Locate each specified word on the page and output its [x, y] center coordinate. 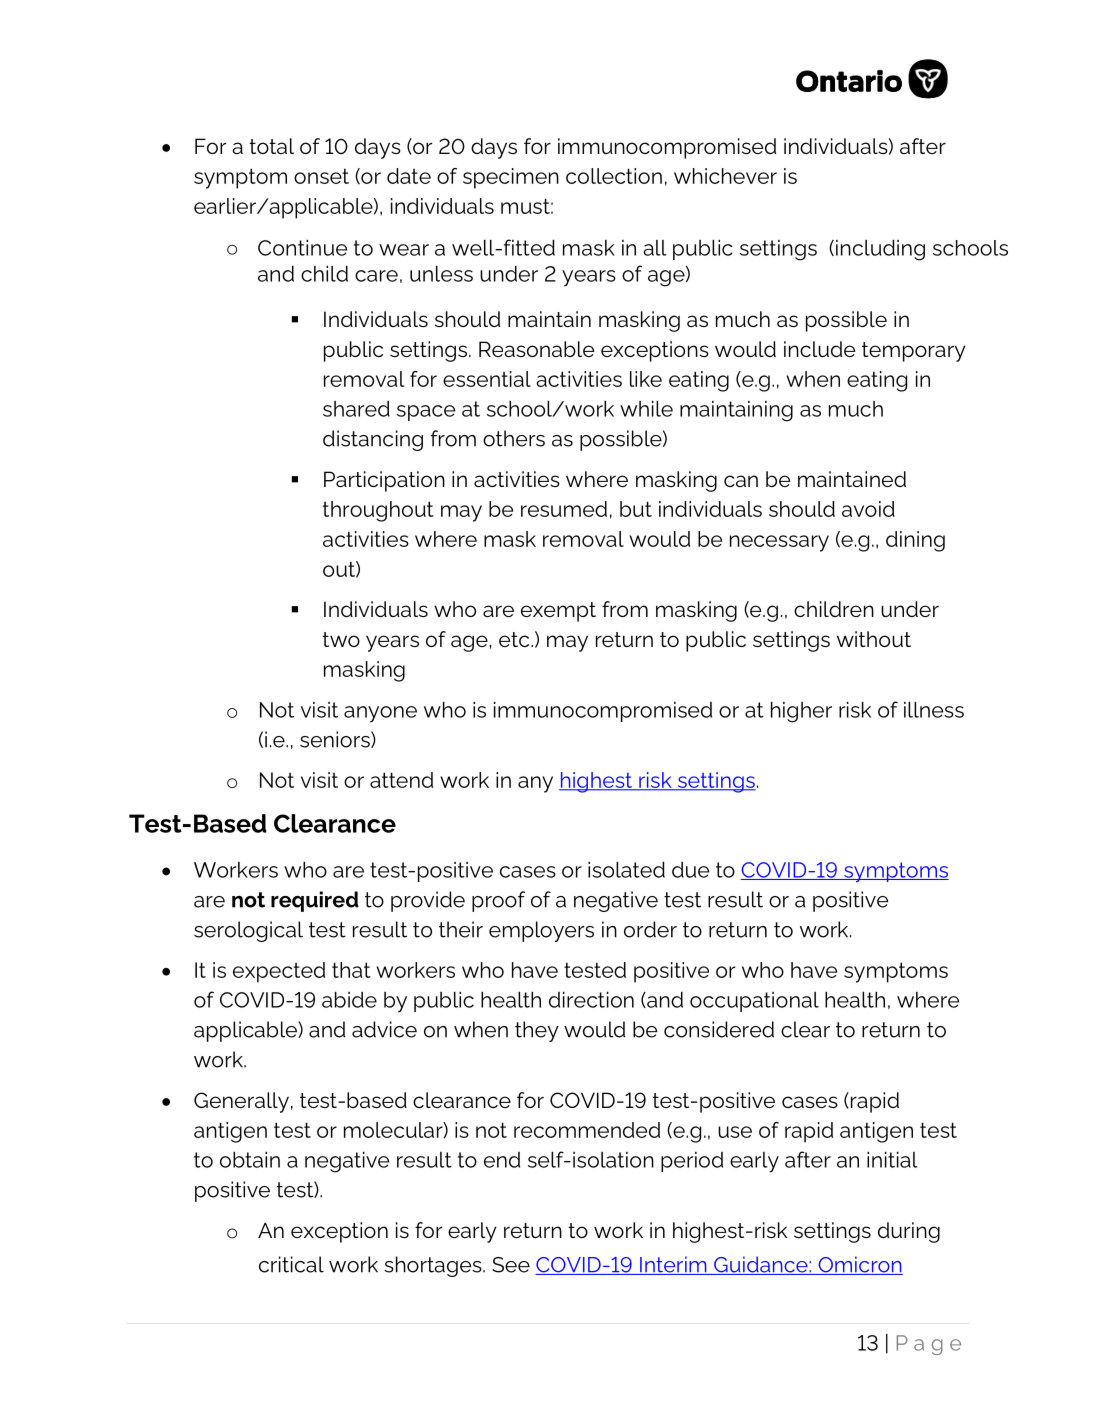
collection [614, 176]
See [511, 1265]
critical [291, 1264]
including [880, 250]
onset [321, 176]
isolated [626, 870]
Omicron [859, 1265]
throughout [378, 511]
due [690, 870]
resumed [564, 509]
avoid [868, 509]
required [315, 901]
